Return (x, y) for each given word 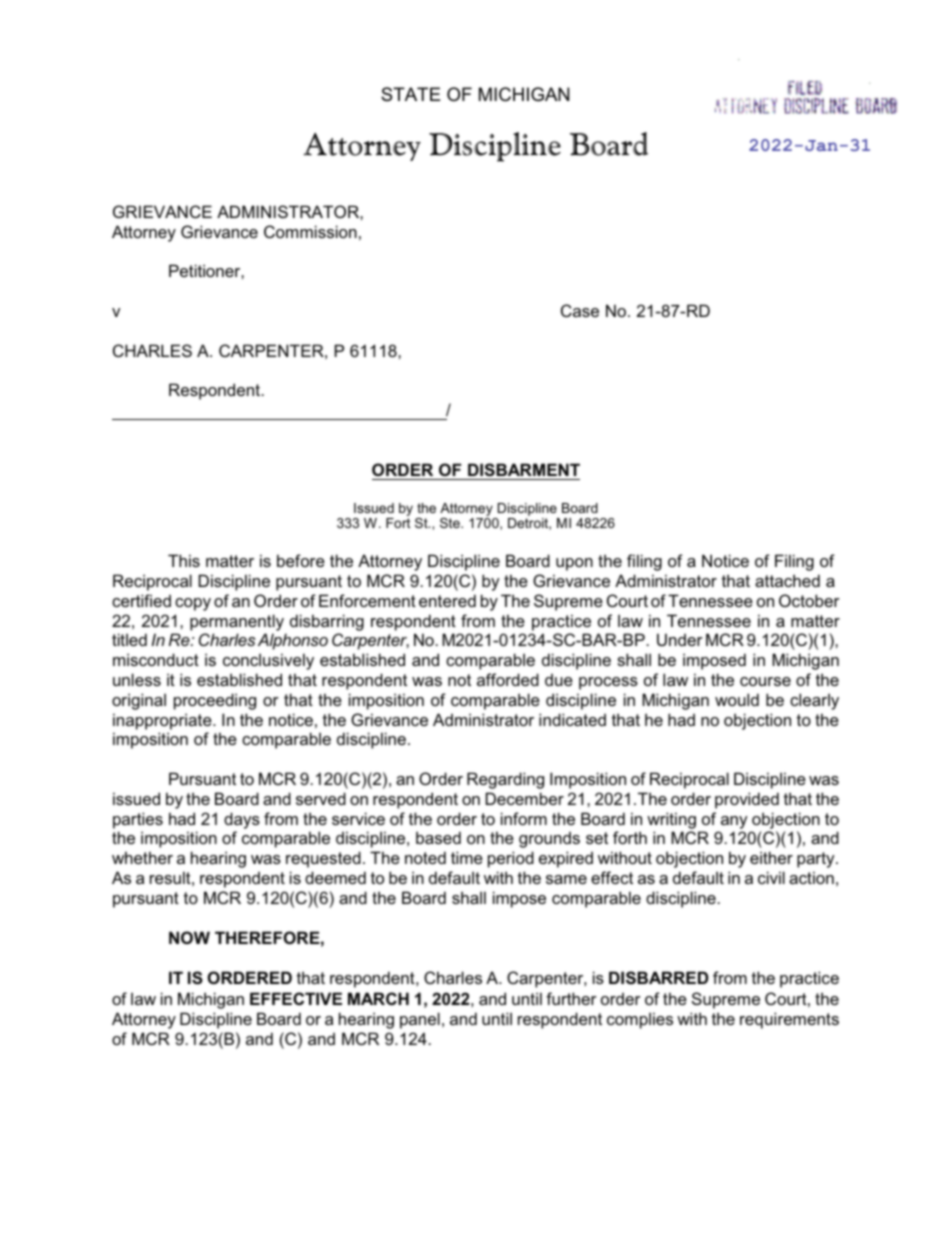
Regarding (505, 780)
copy (193, 604)
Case (580, 310)
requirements (789, 1020)
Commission (310, 231)
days (242, 820)
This (184, 560)
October (809, 600)
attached (787, 580)
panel (420, 1020)
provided (747, 800)
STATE (410, 94)
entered (447, 600)
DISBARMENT (524, 469)
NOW (189, 937)
